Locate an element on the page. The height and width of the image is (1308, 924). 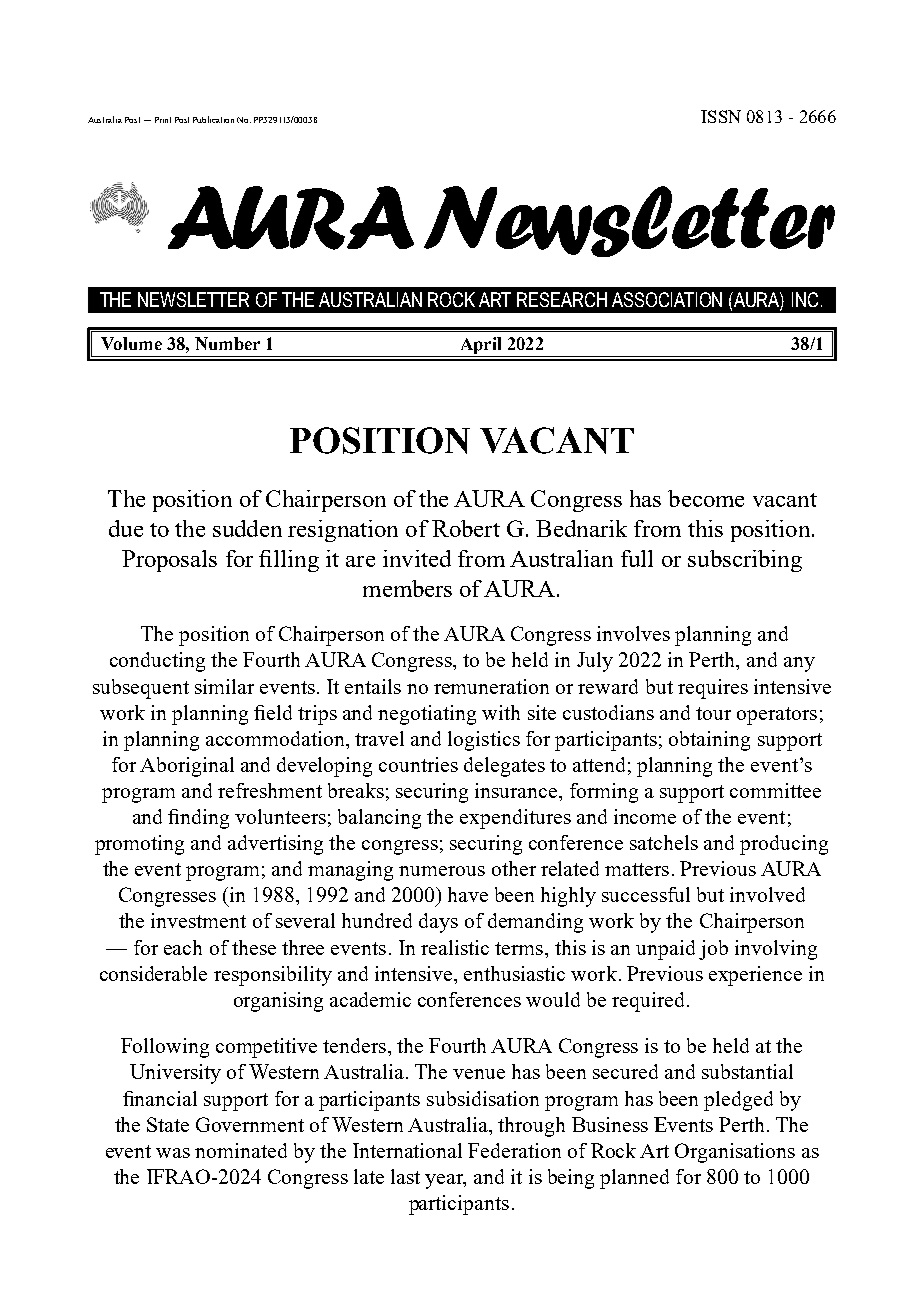
Federation is located at coordinates (514, 1150).
